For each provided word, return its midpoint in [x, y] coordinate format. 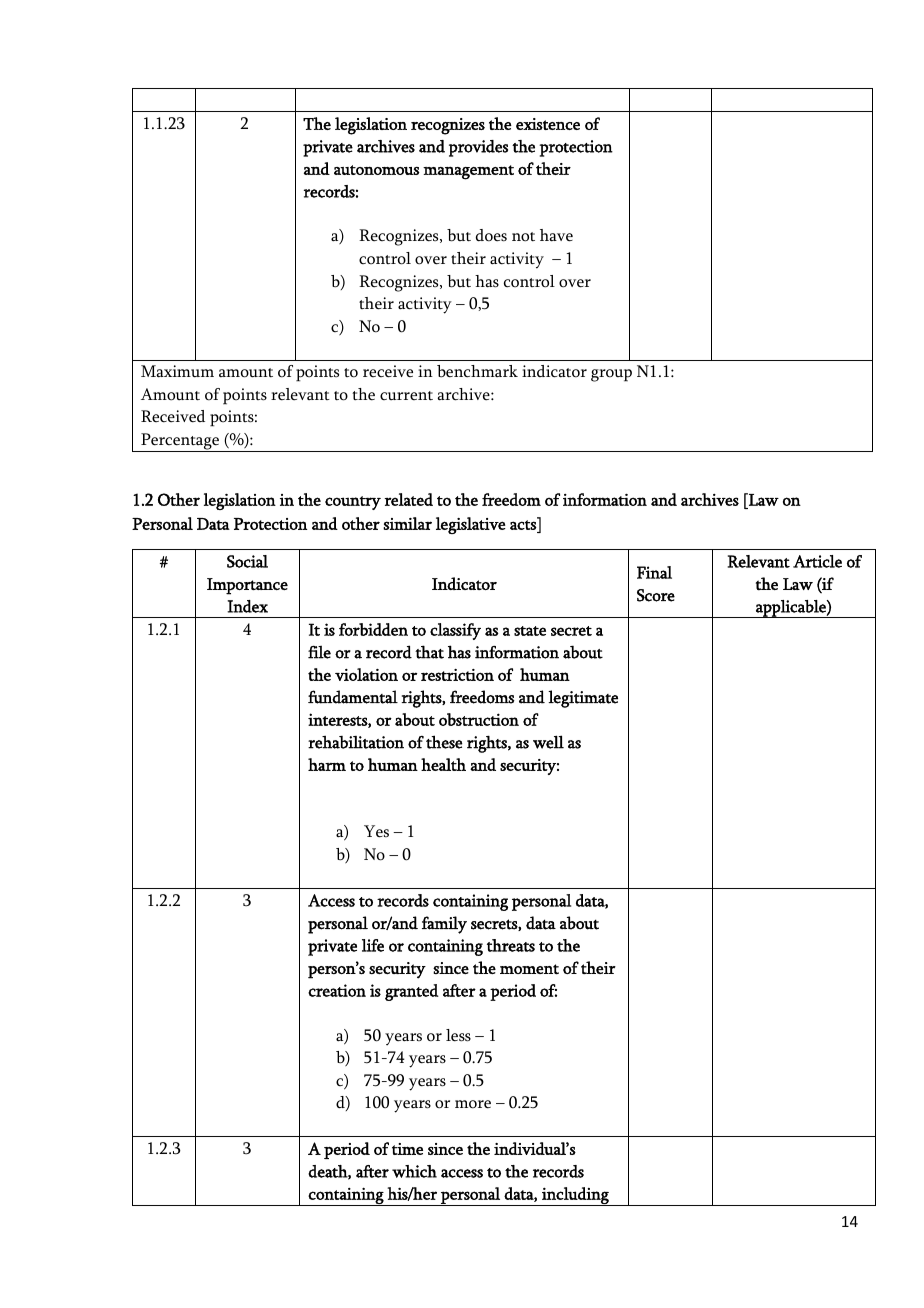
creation [337, 990]
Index [247, 606]
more [473, 1104]
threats [511, 945]
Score [656, 595]
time [407, 1149]
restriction [457, 675]
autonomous [377, 170]
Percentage [180, 442]
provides [478, 148]
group [611, 375]
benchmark [477, 371]
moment [529, 969]
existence [548, 124]
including [575, 1196]
